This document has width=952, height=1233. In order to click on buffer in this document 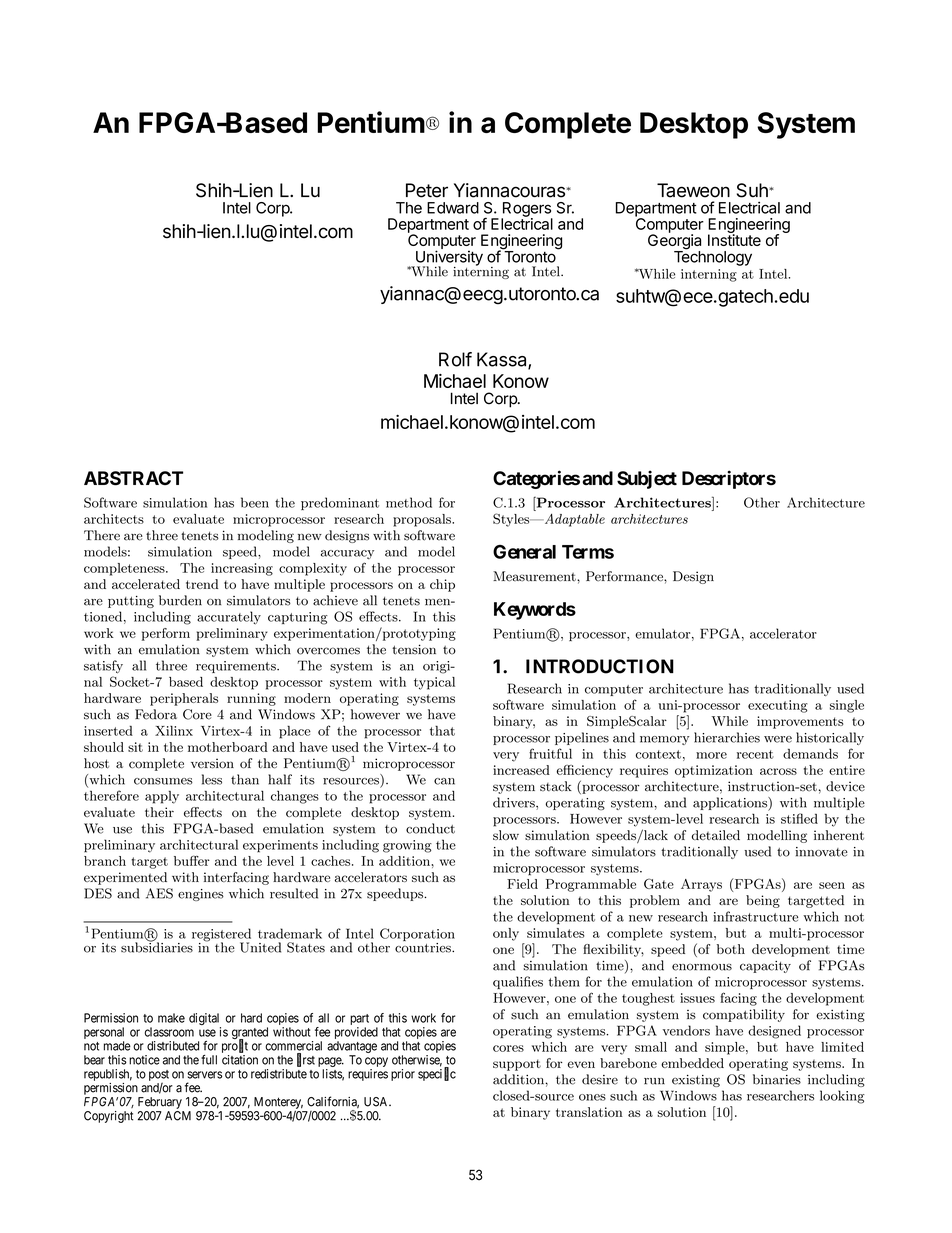, I will do `click(192, 860)`.
